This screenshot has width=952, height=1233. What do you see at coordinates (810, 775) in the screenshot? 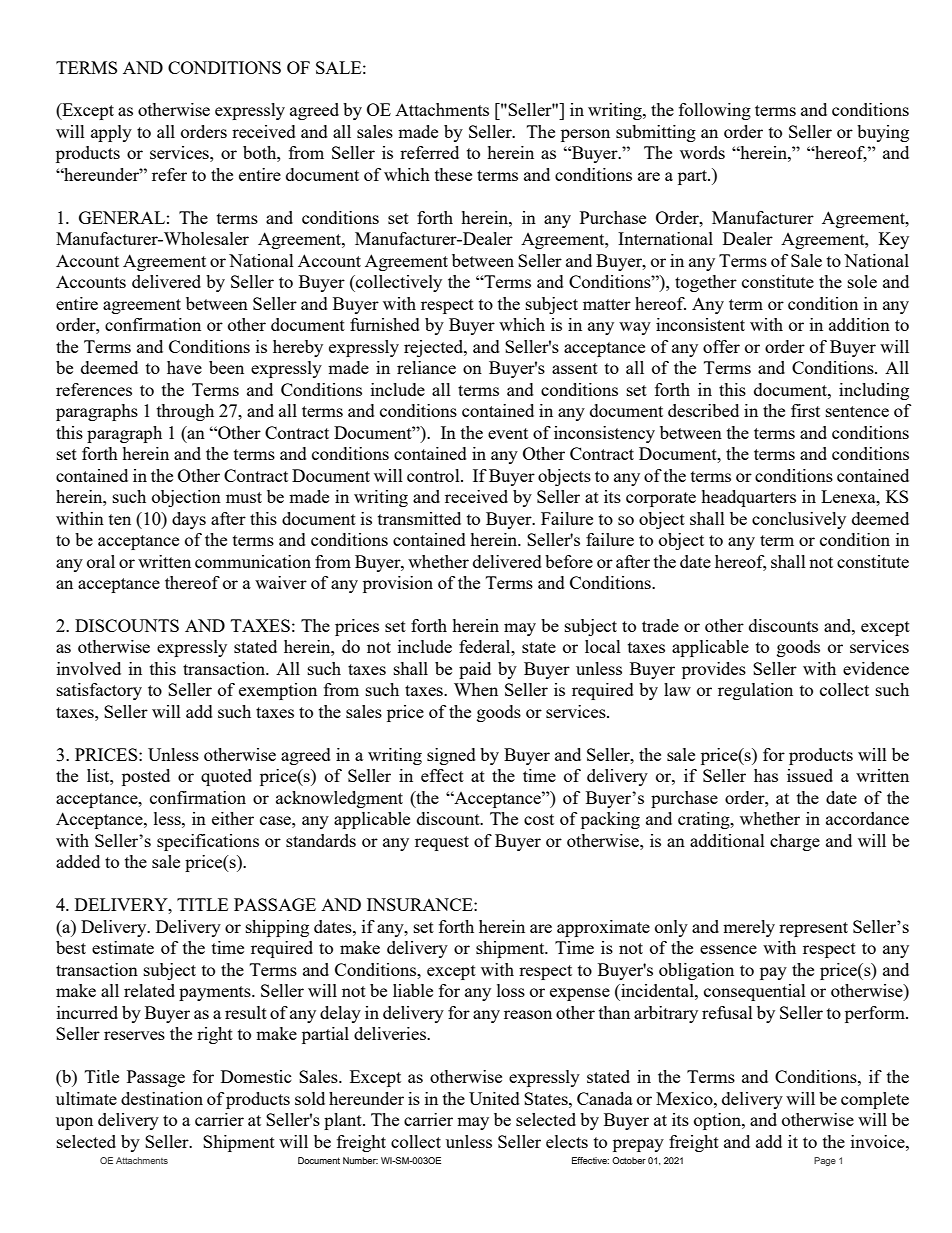
I see `issued` at bounding box center [810, 775].
